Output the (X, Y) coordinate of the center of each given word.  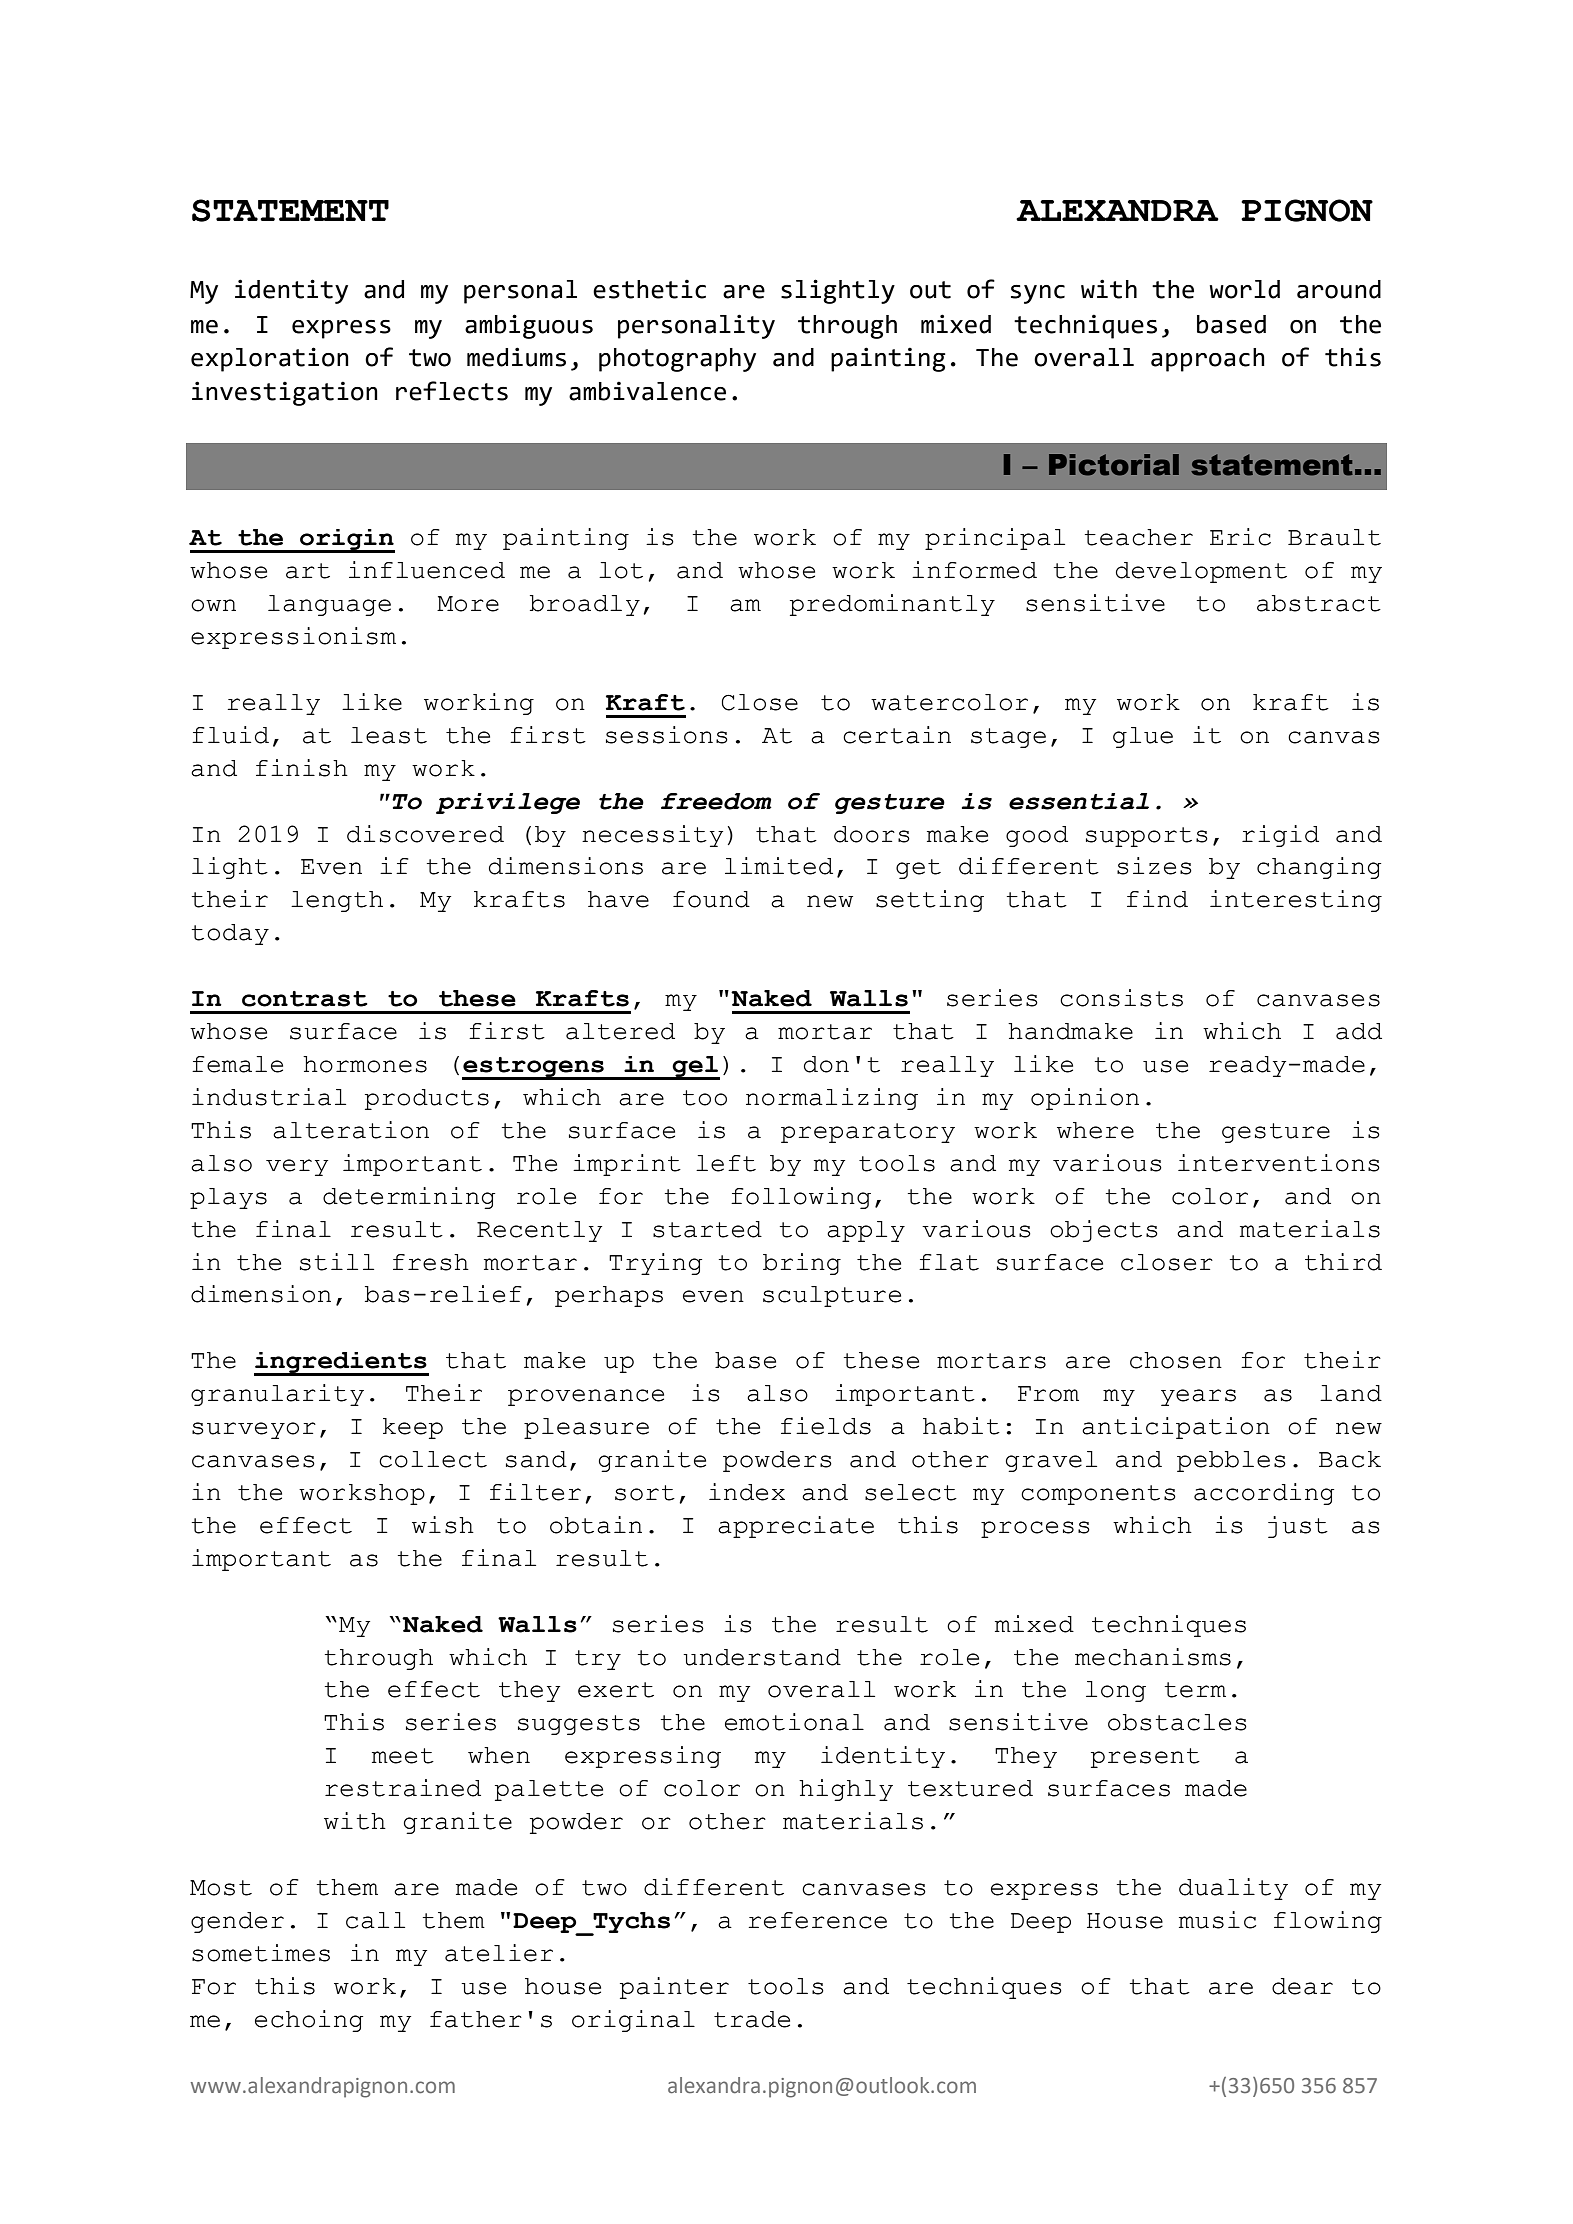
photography (677, 360)
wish (443, 1525)
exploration (270, 359)
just (1298, 1527)
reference (818, 1920)
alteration (351, 1130)
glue (1143, 737)
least (389, 735)
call (375, 1920)
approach (1208, 360)
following (801, 1198)
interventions (1279, 1163)
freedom (716, 801)
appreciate (796, 1527)
